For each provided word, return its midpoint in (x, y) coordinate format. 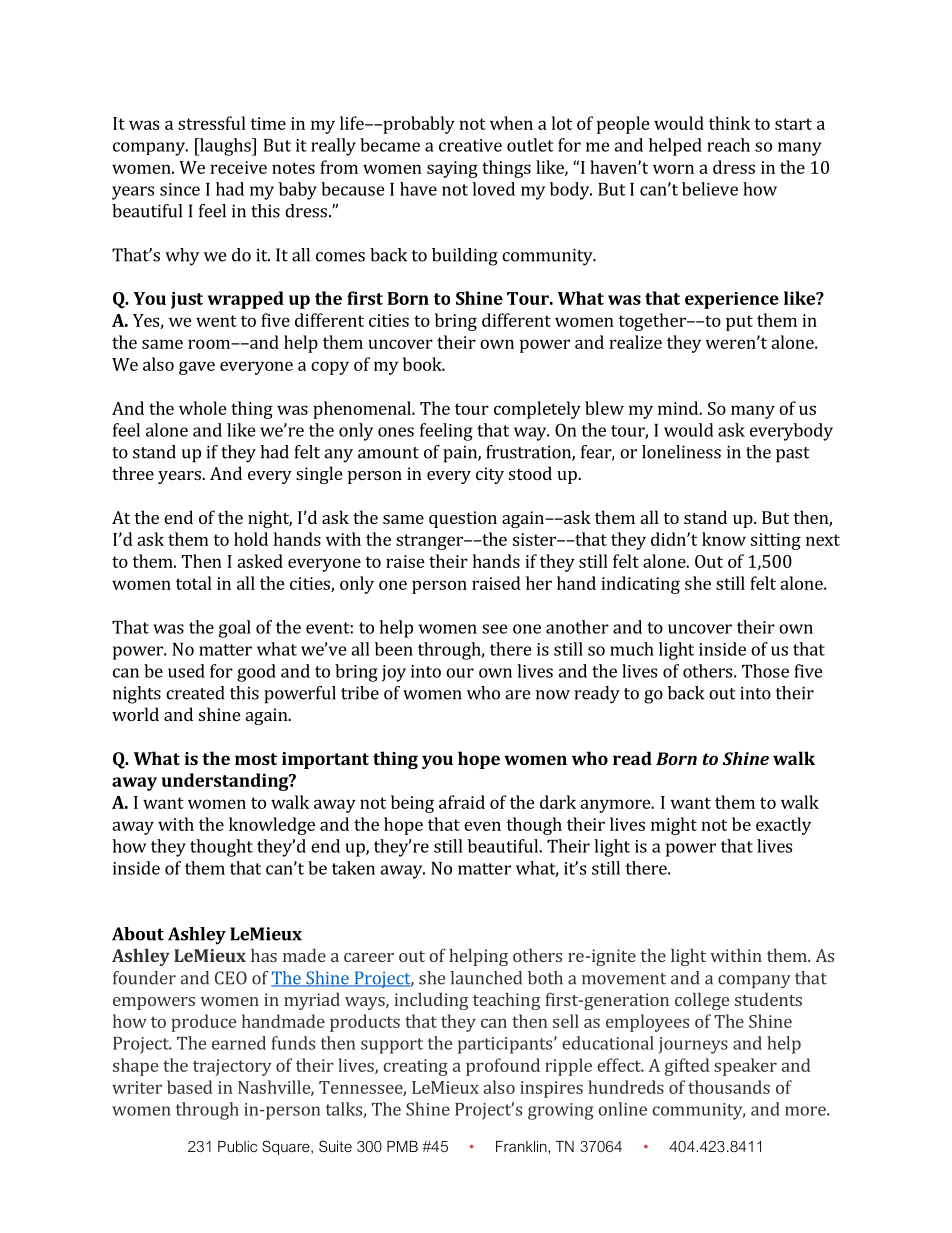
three (133, 473)
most (256, 759)
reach (728, 145)
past (793, 455)
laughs (225, 147)
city (490, 475)
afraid (462, 802)
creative (470, 145)
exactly (783, 826)
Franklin (522, 1146)
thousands (729, 1087)
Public (237, 1146)
